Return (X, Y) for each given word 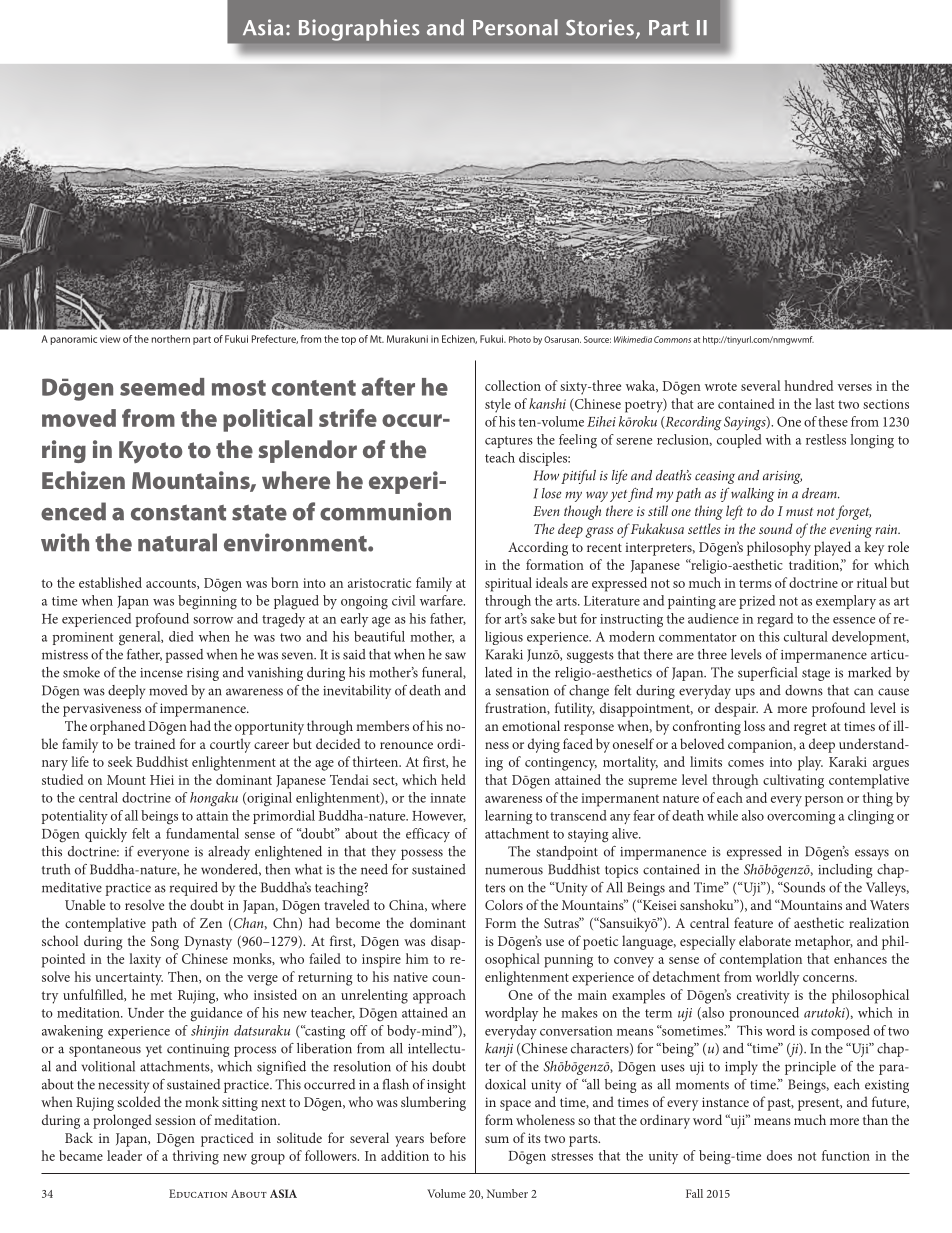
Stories (600, 27)
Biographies (359, 30)
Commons (672, 339)
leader (124, 1155)
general (141, 638)
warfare (442, 600)
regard (775, 620)
